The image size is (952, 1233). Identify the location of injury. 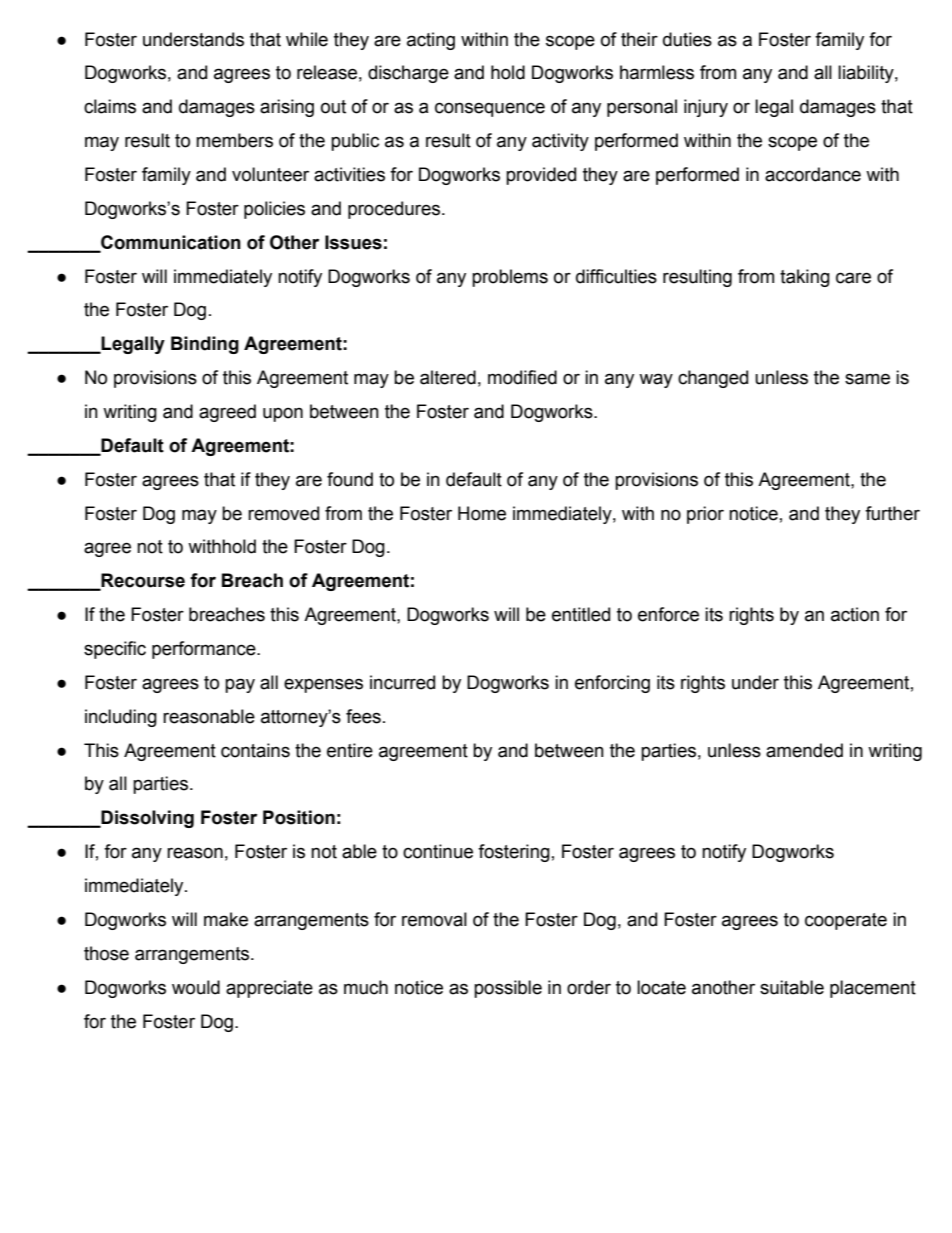
(706, 108).
